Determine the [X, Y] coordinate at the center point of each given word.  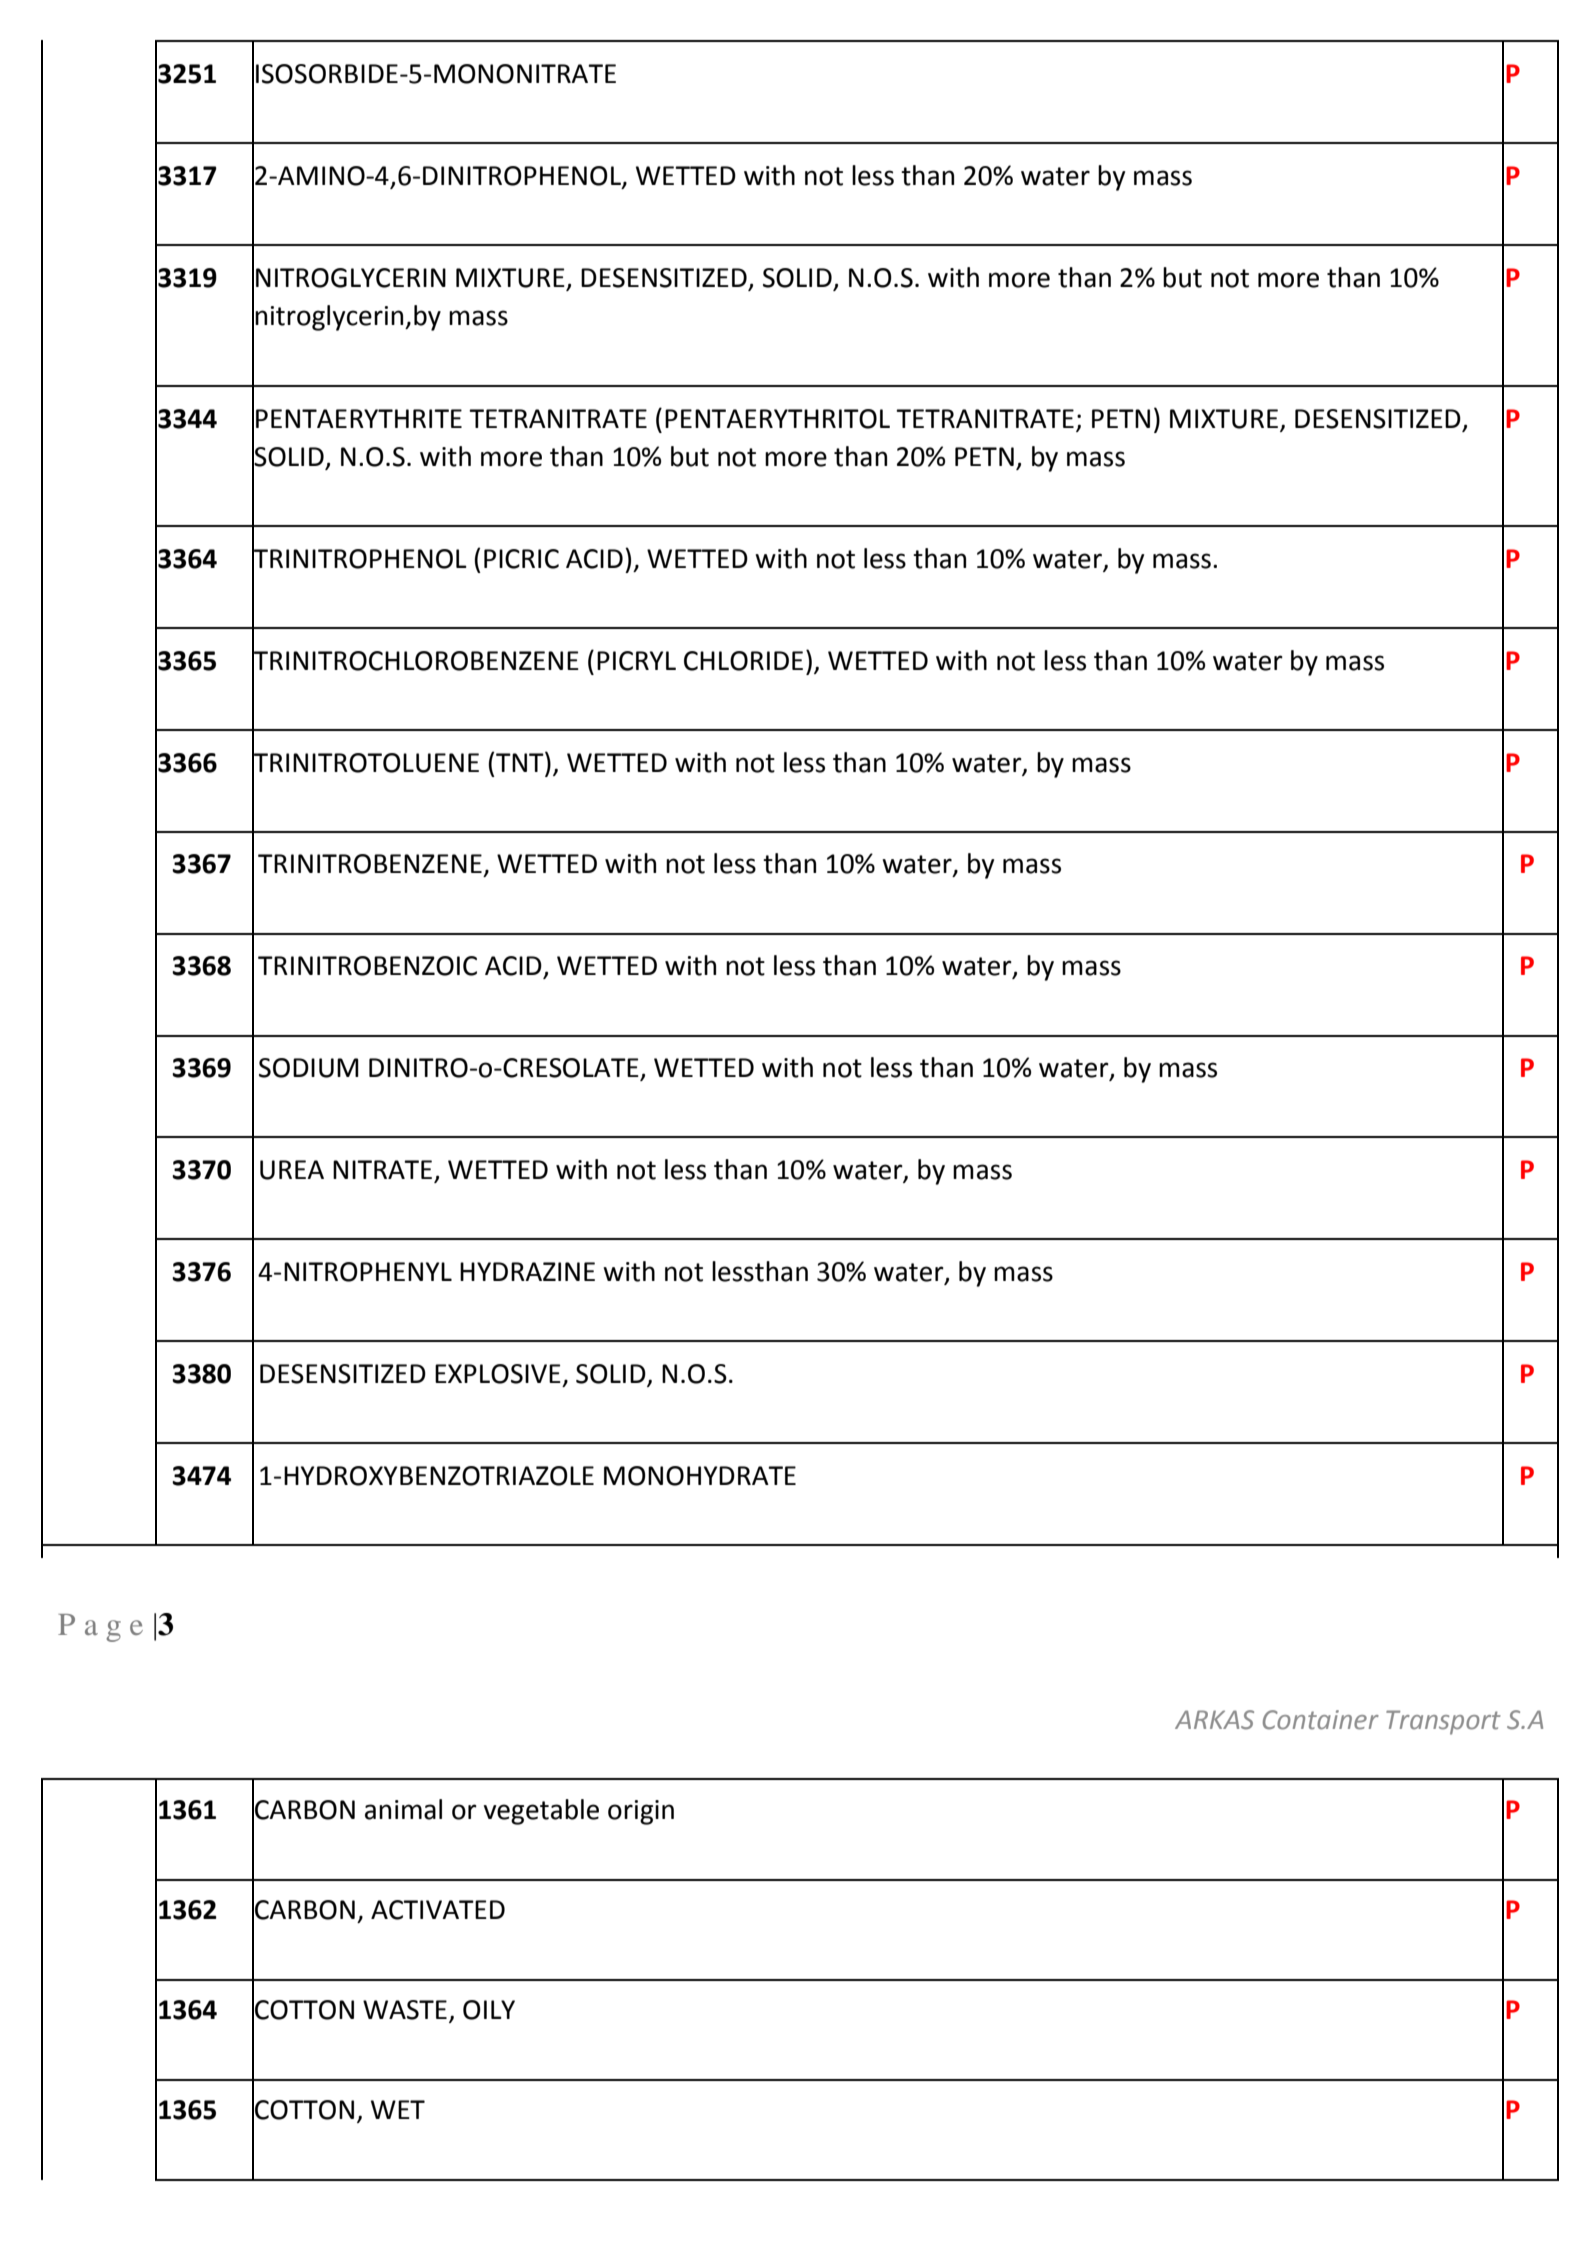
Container [1321, 1720]
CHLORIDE [743, 661]
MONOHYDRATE [700, 1476]
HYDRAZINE [527, 1271]
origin [641, 1812]
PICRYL [636, 661]
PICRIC [521, 559]
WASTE [405, 2010]
